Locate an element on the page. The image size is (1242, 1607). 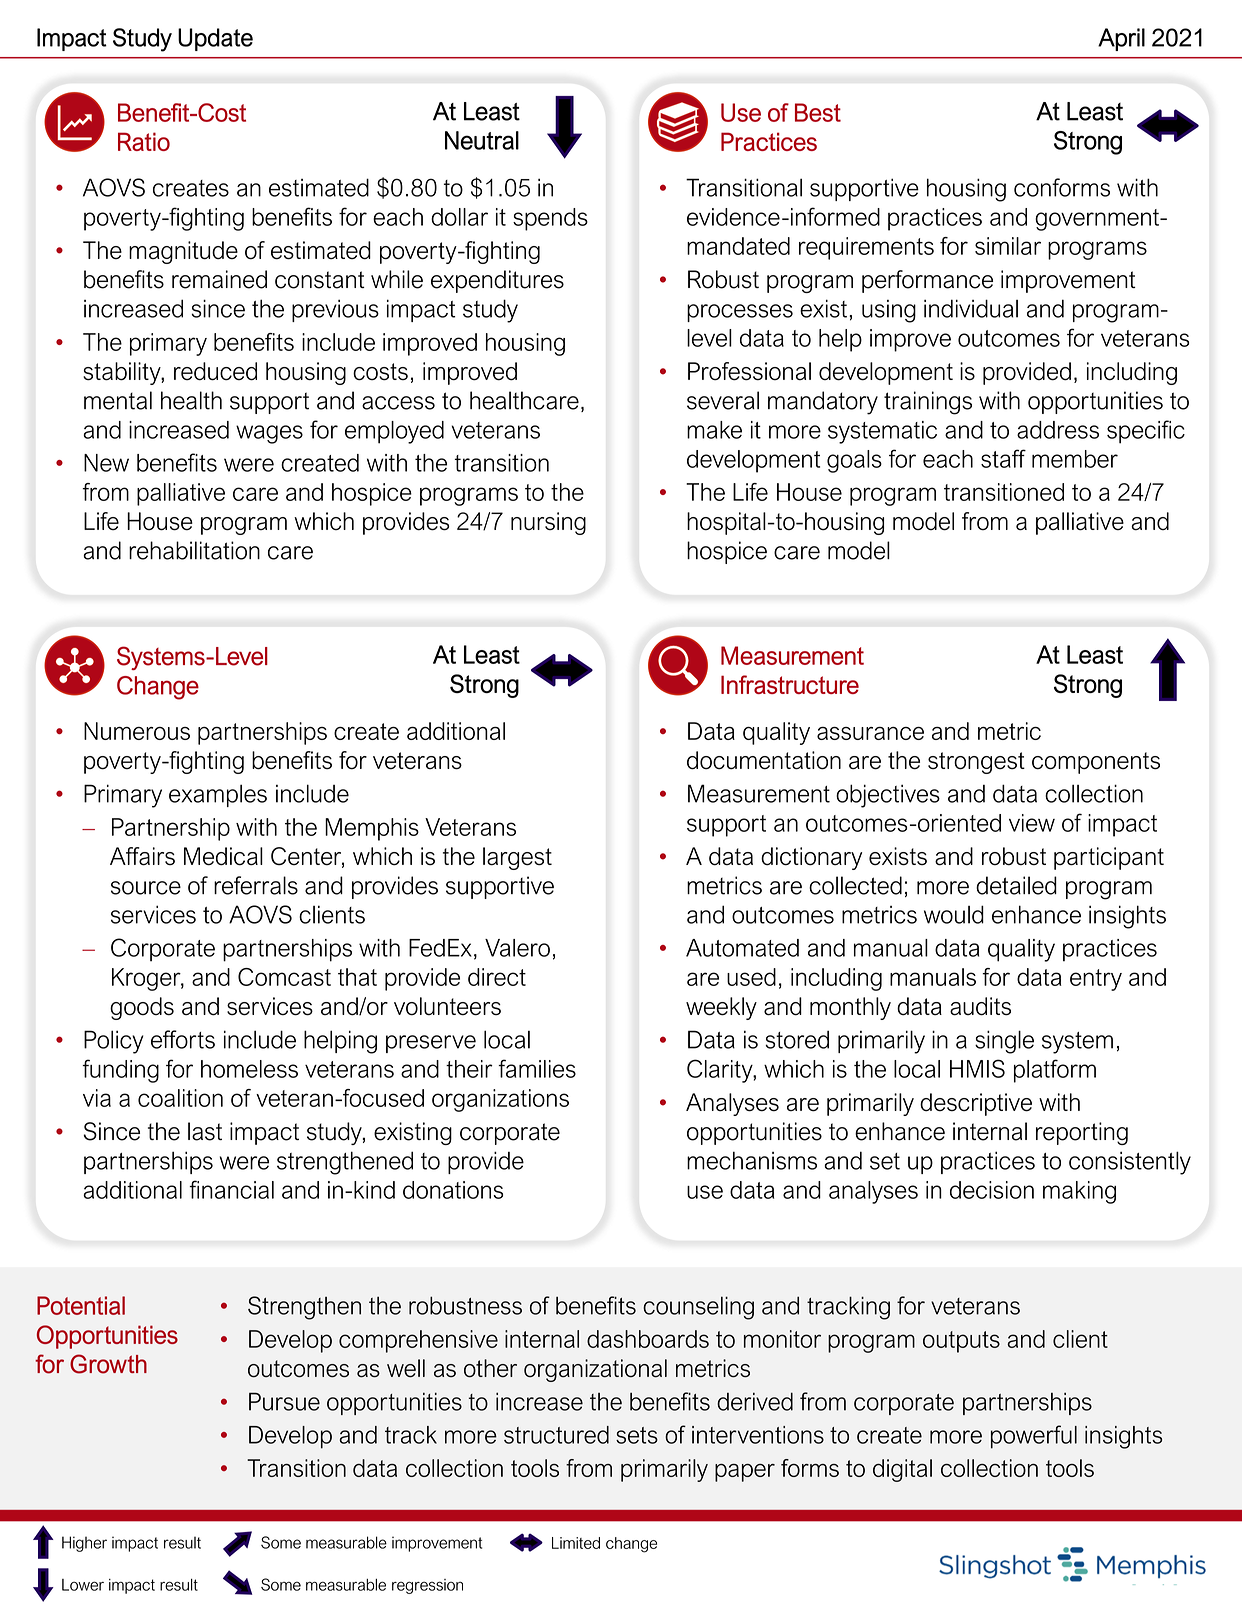
Higher is located at coordinates (84, 1544).
